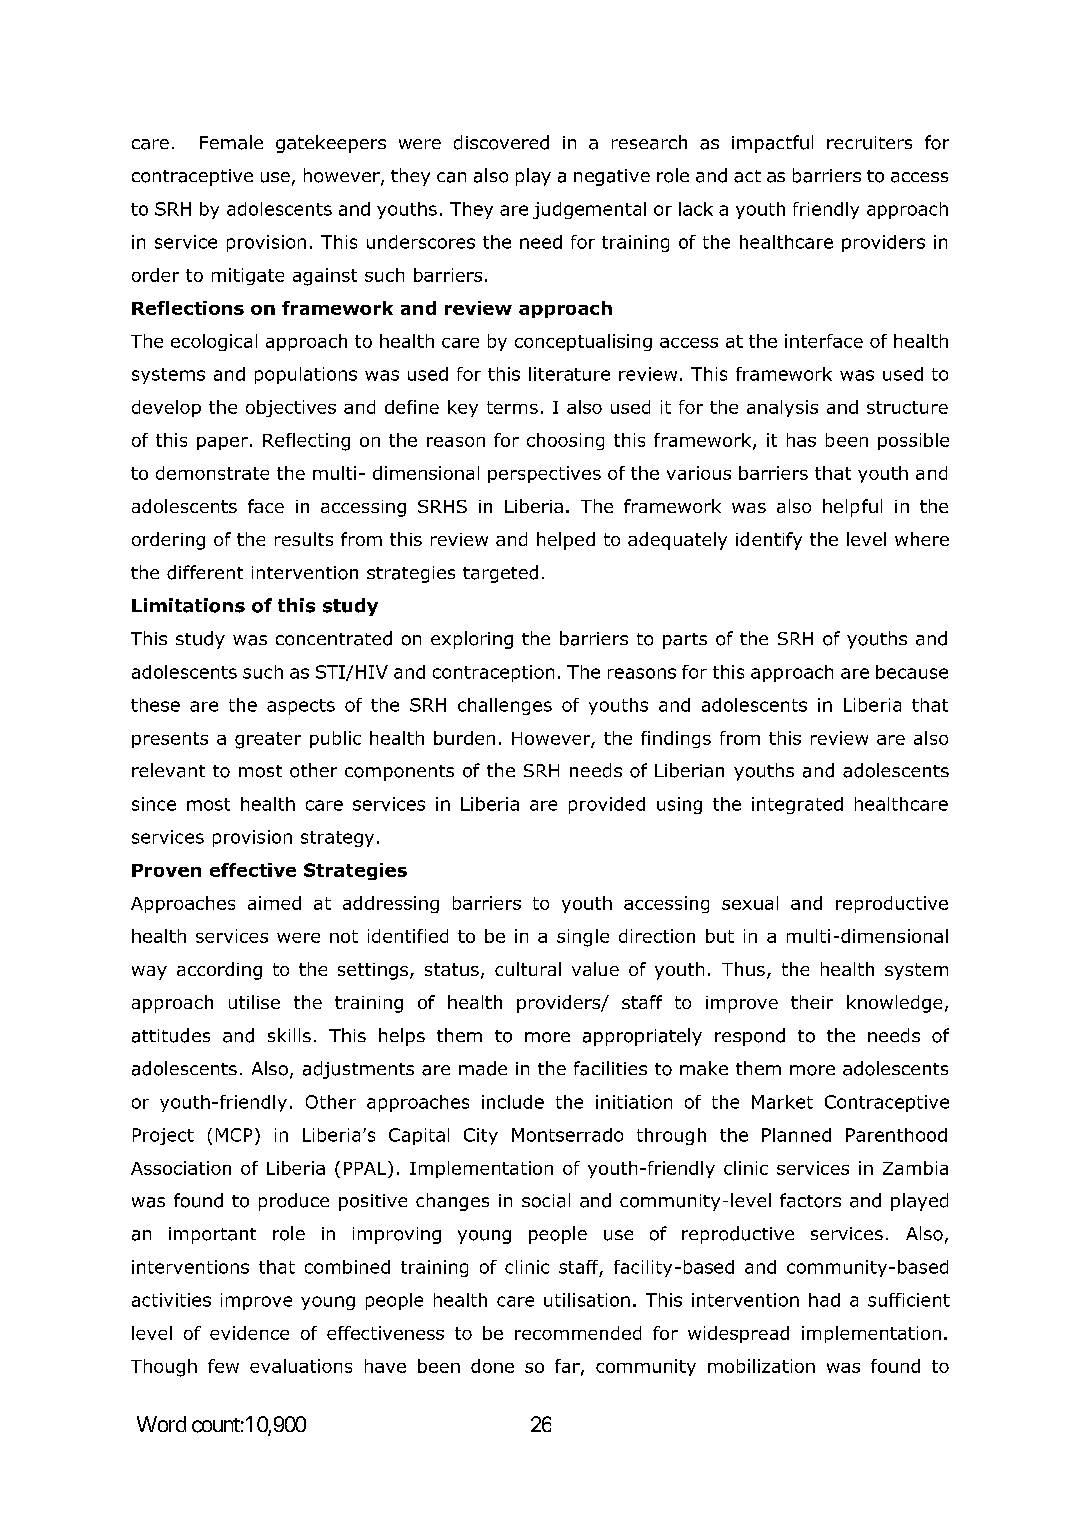 This document has height=1527, width=1080. What do you see at coordinates (528, 969) in the document?
I see `cultural` at bounding box center [528, 969].
